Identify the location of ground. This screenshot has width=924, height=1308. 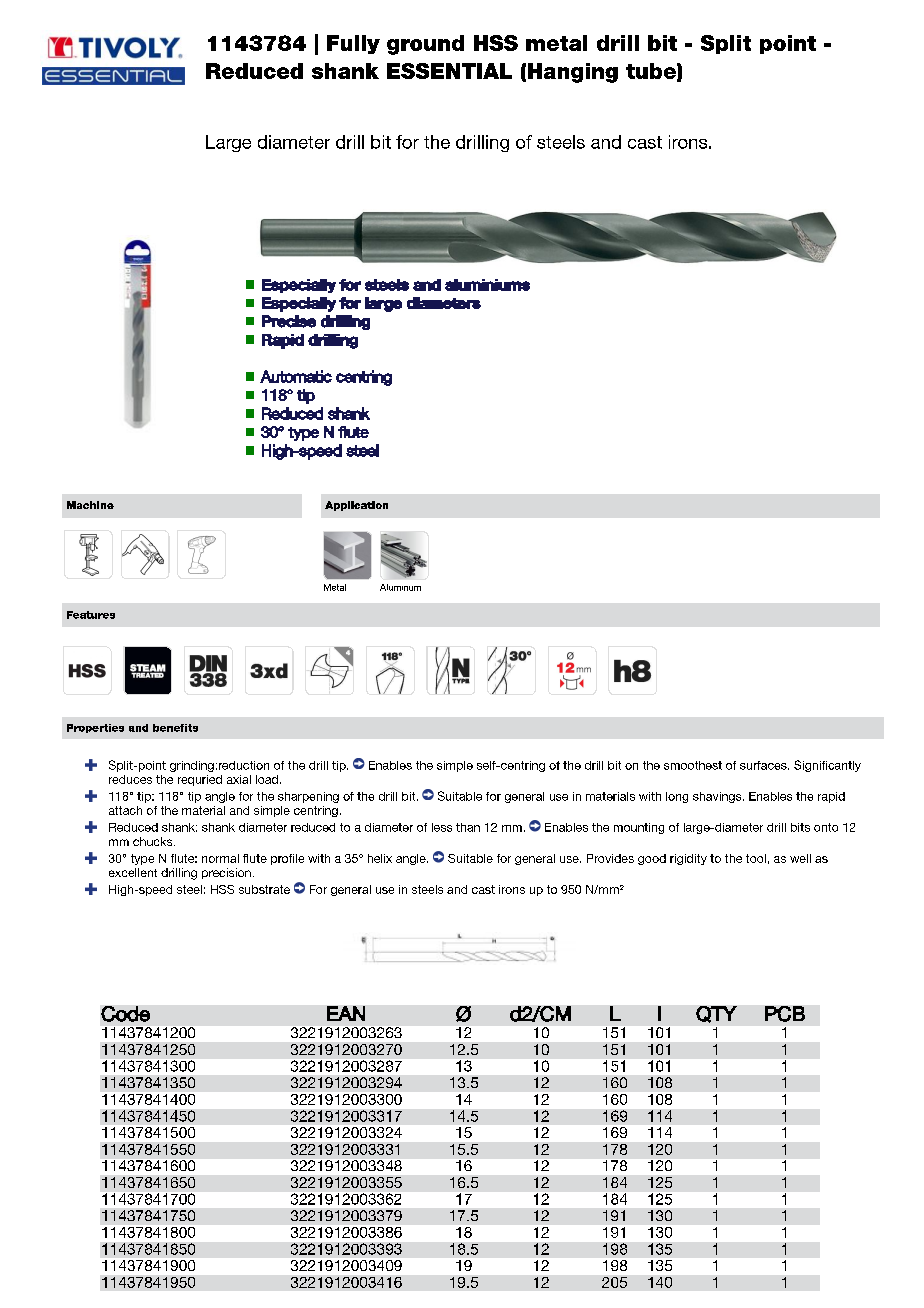
(425, 45).
